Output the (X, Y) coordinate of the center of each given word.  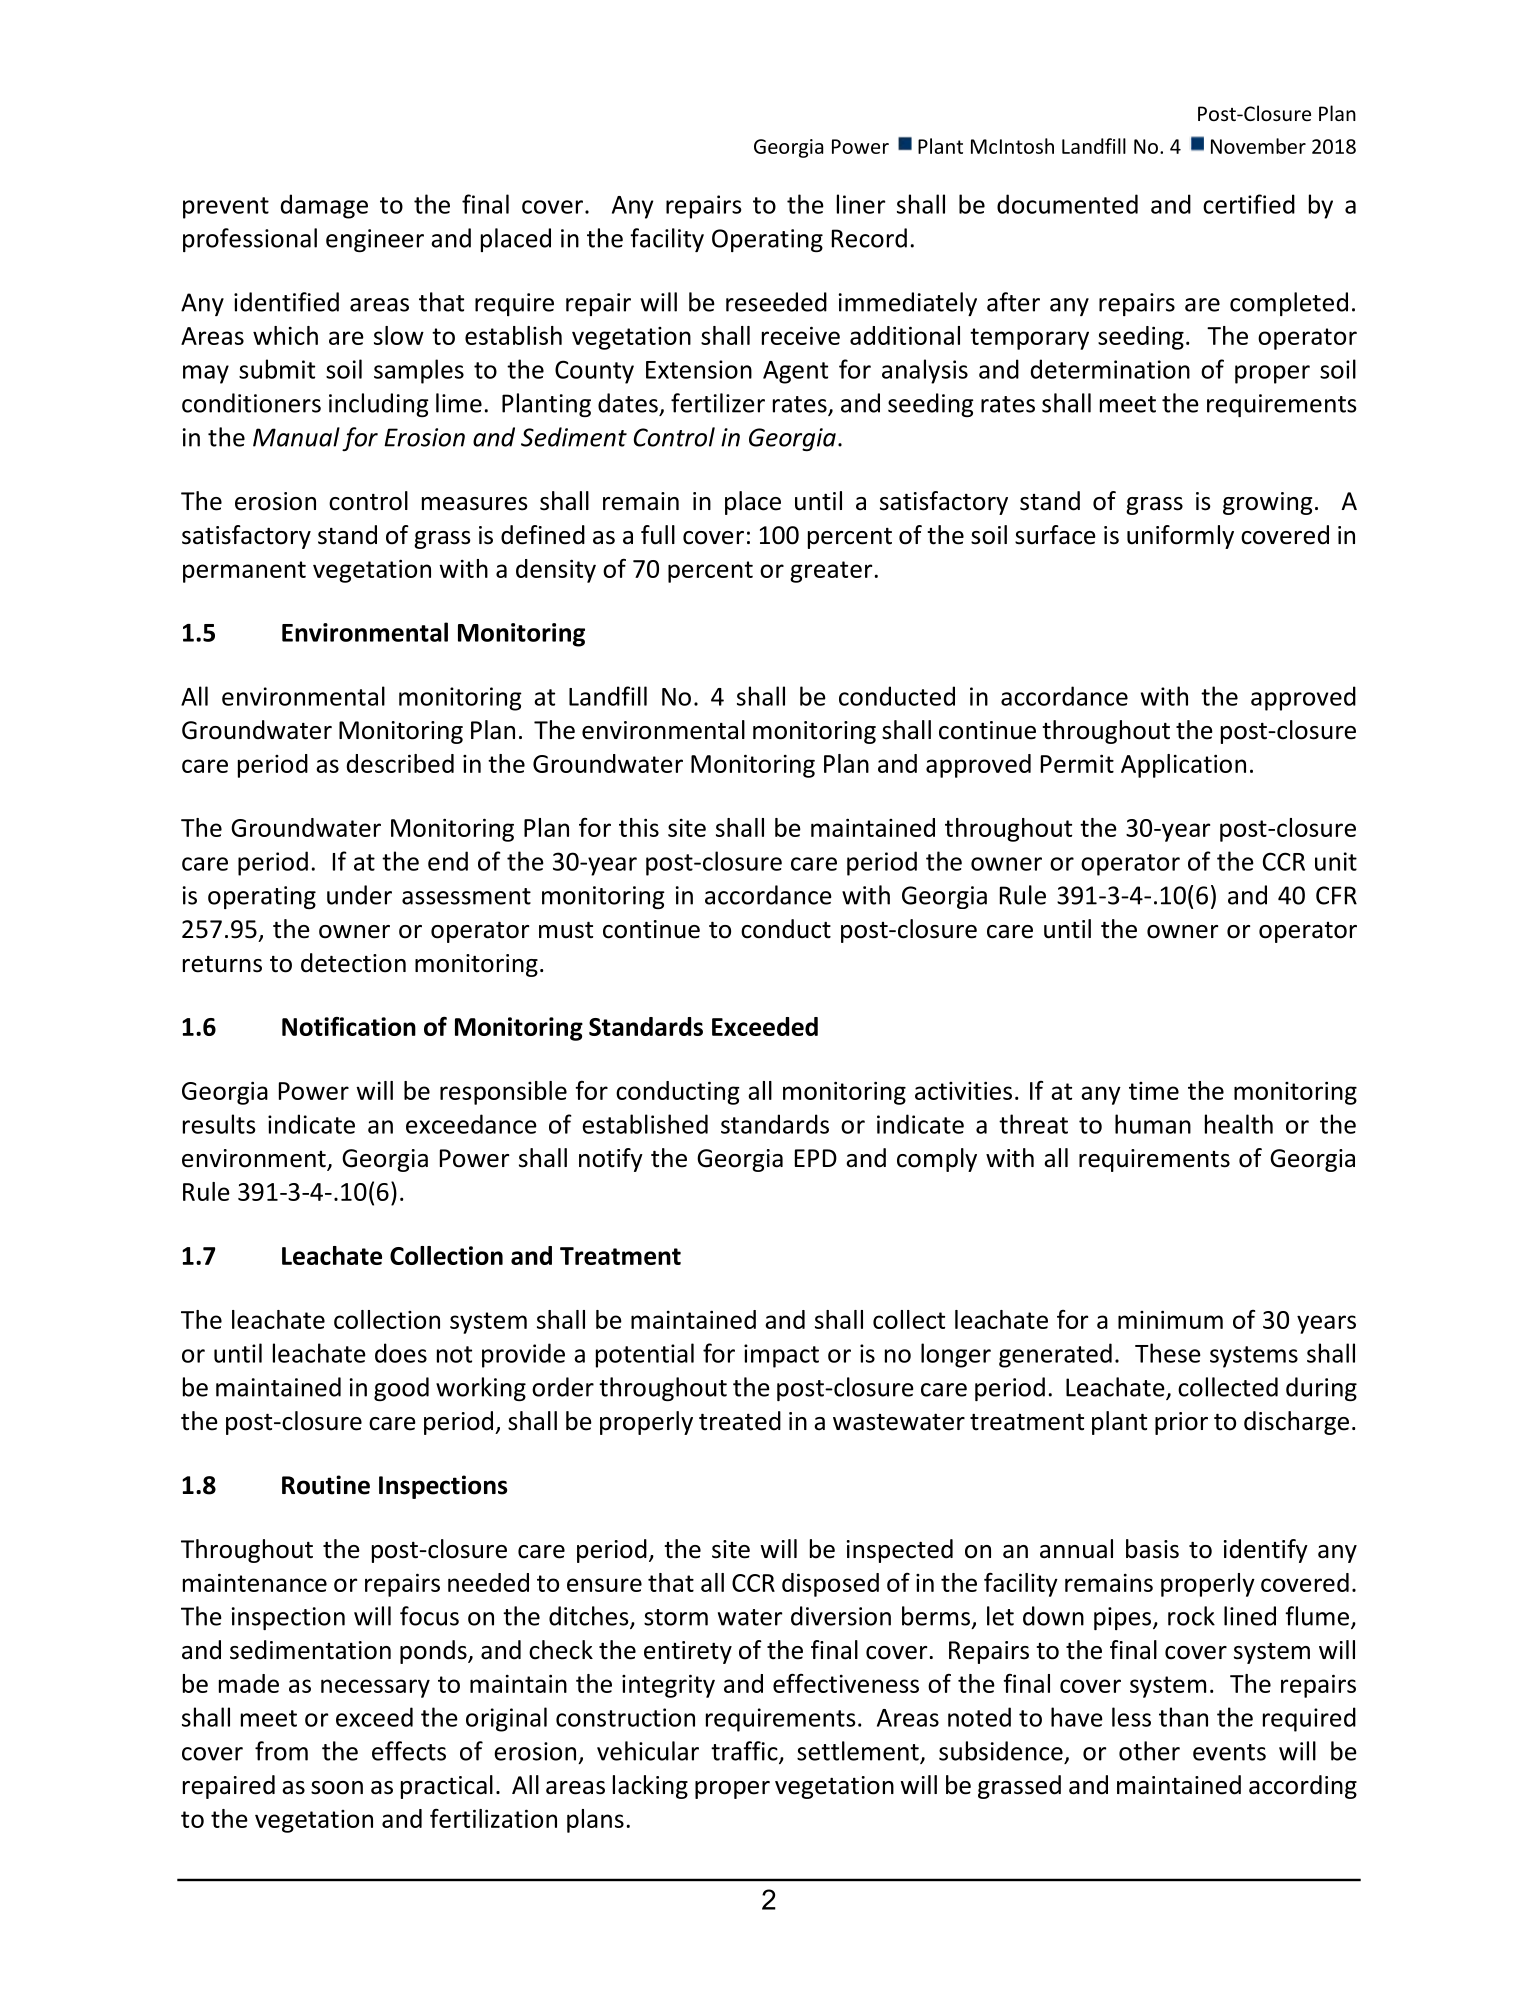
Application (1183, 766)
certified (1249, 204)
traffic (745, 1752)
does (401, 1353)
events (1229, 1752)
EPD (816, 1158)
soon (337, 1788)
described (400, 763)
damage (324, 206)
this (639, 827)
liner (861, 204)
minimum (1170, 1319)
